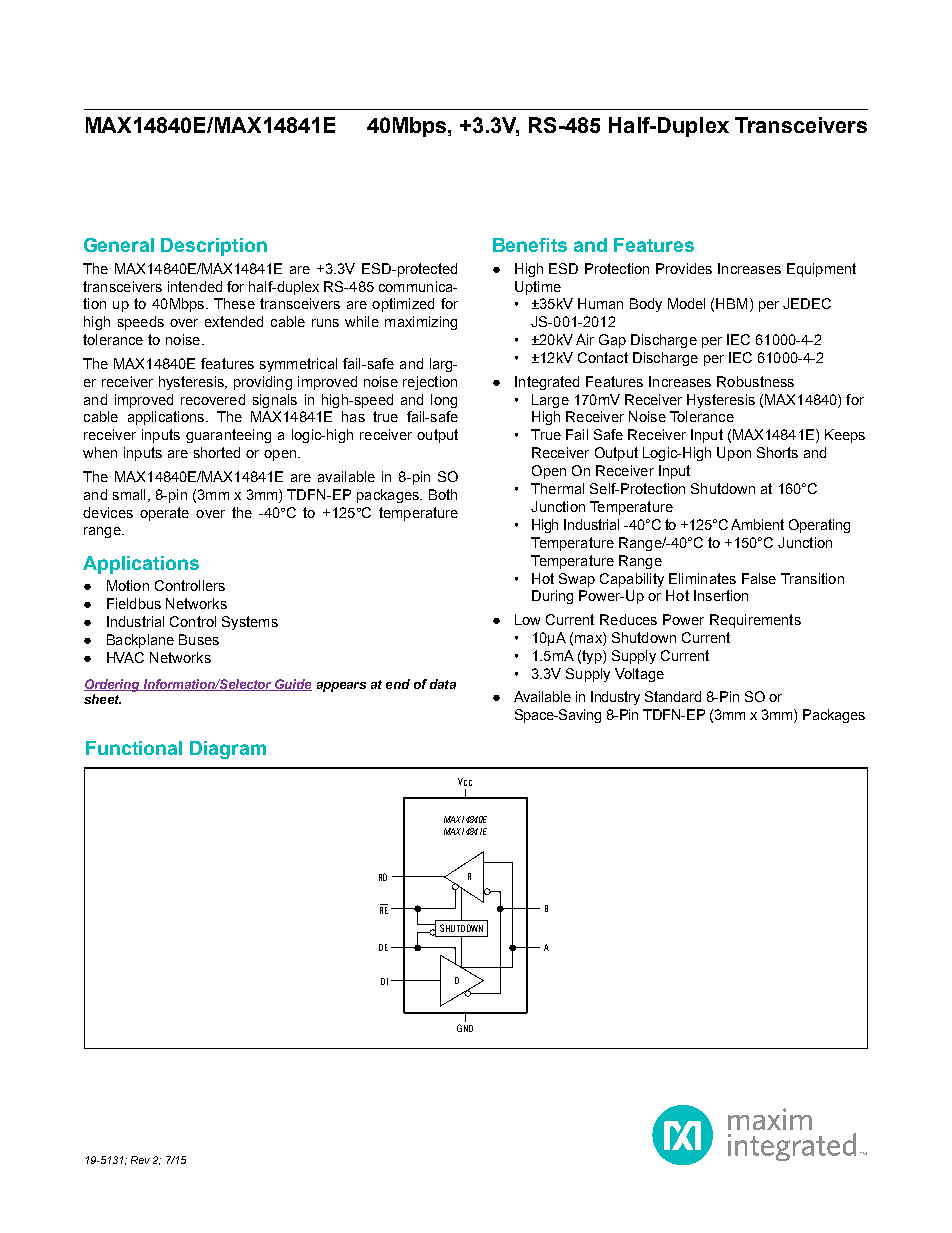  Describe the element at coordinates (195, 286) in the screenshot. I see `intended` at that location.
